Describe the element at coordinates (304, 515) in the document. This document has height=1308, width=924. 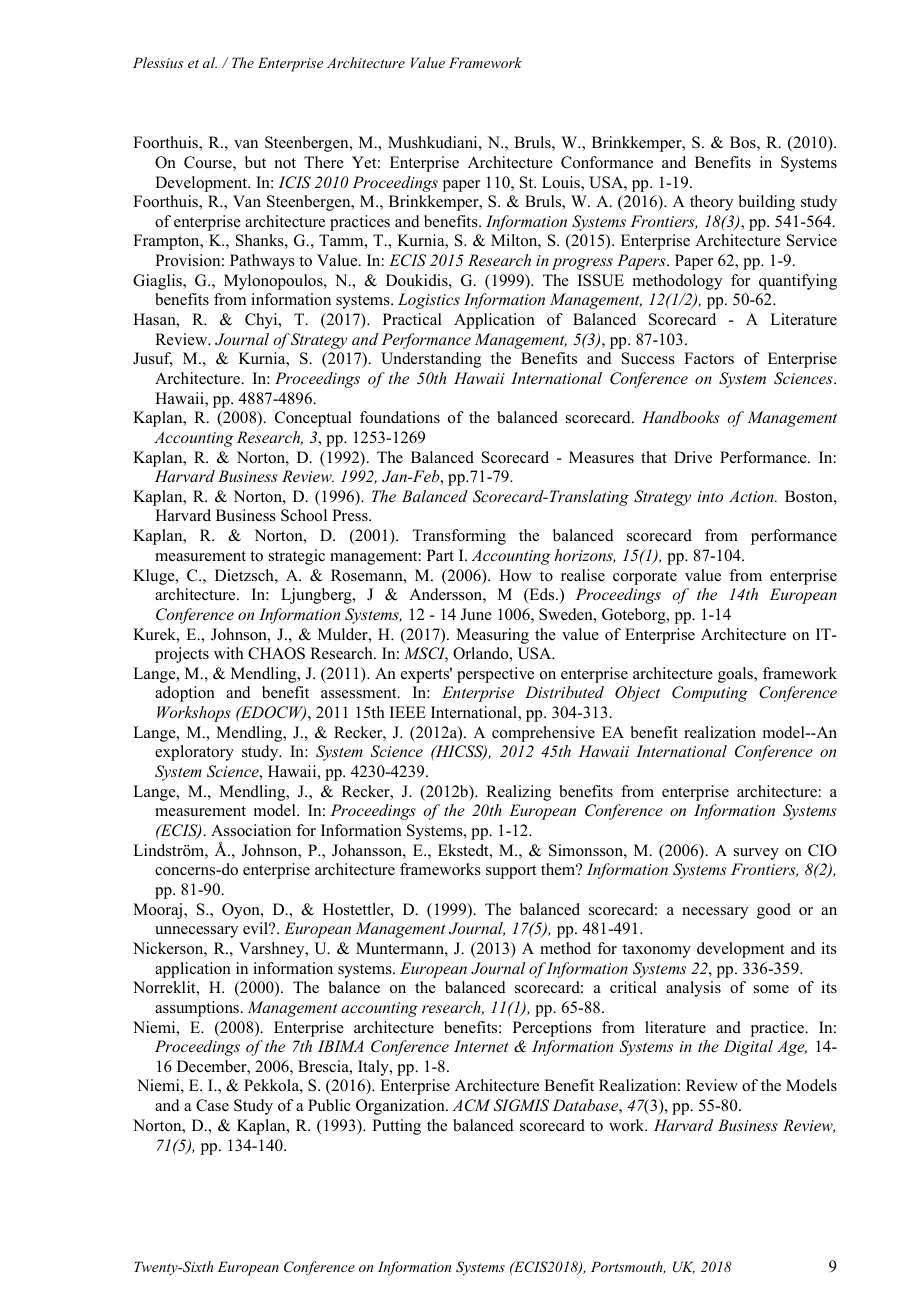
I see `School` at that location.
